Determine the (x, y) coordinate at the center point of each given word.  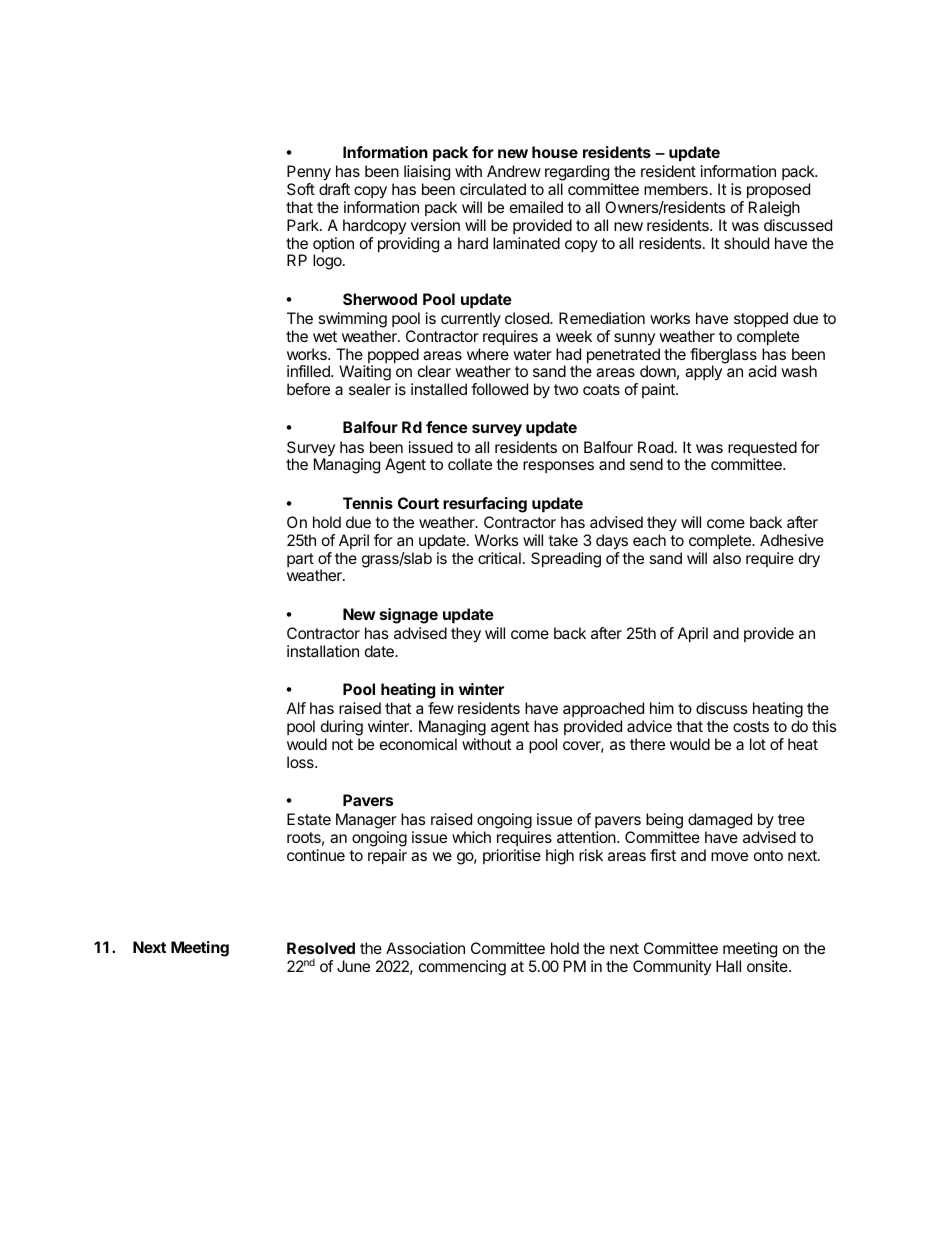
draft (334, 189)
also (727, 558)
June (353, 966)
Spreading (566, 560)
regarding (577, 174)
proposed (778, 192)
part (300, 560)
